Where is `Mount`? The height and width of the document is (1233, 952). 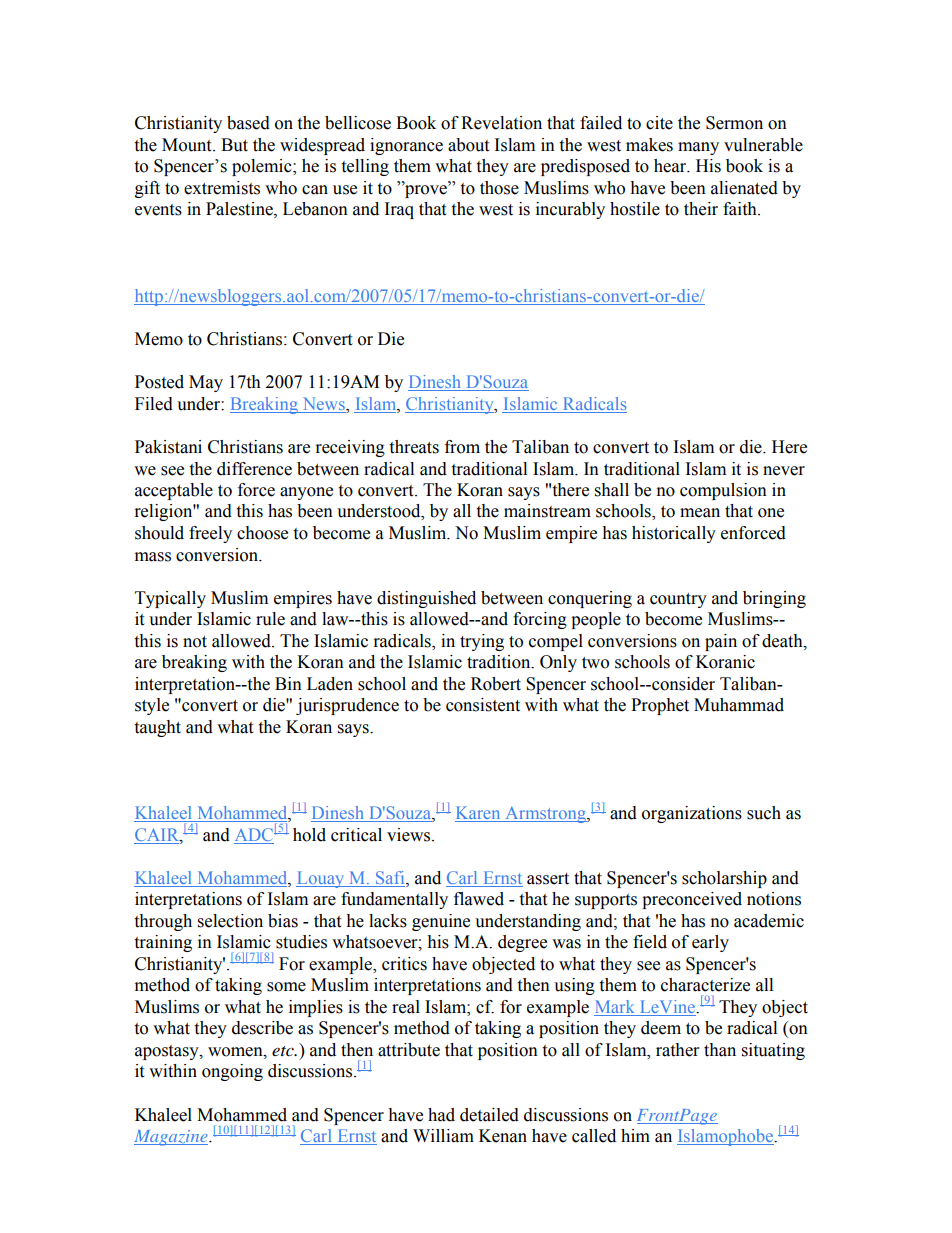 Mount is located at coordinates (188, 145).
